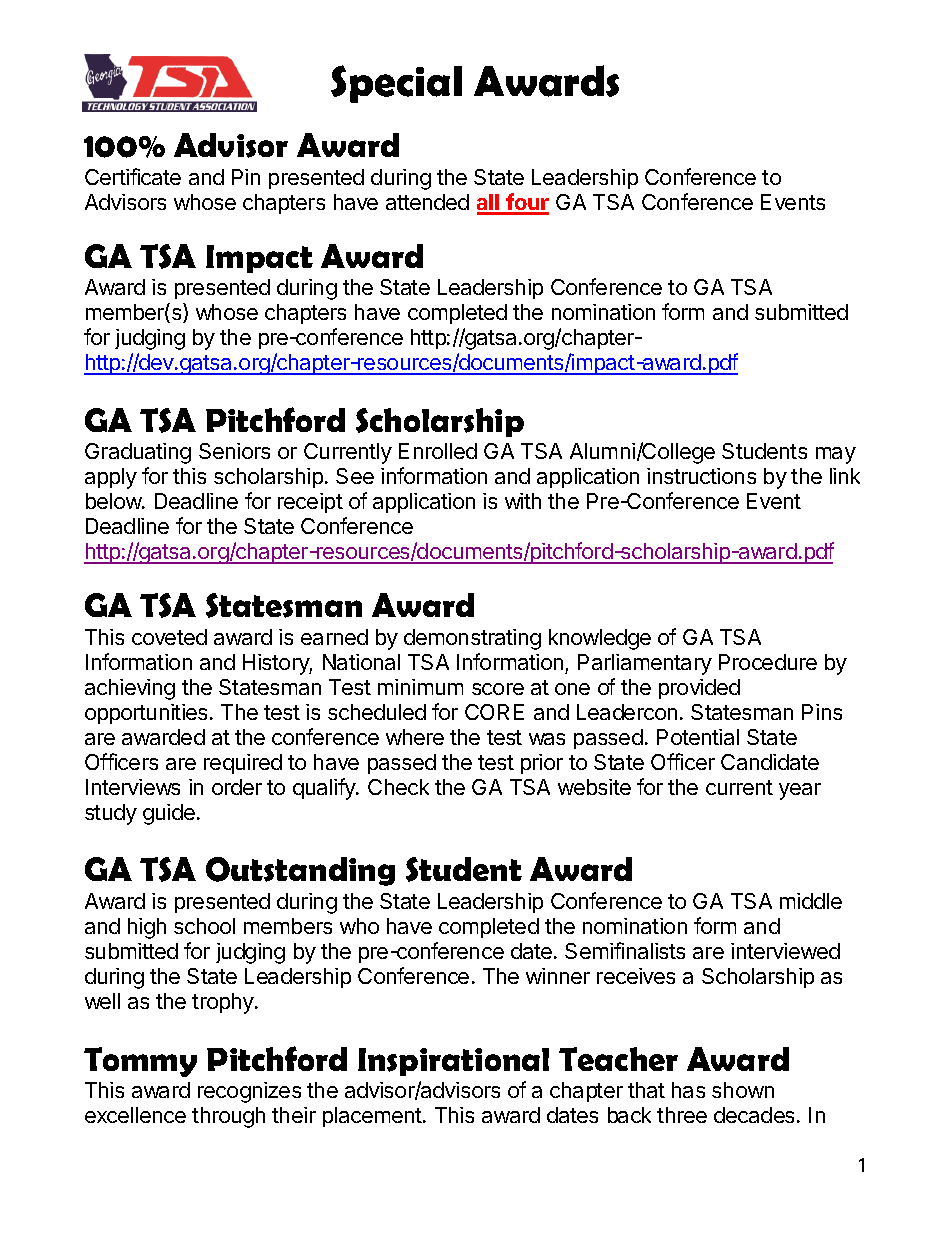  I want to click on Inspirational, so click(453, 1062).
